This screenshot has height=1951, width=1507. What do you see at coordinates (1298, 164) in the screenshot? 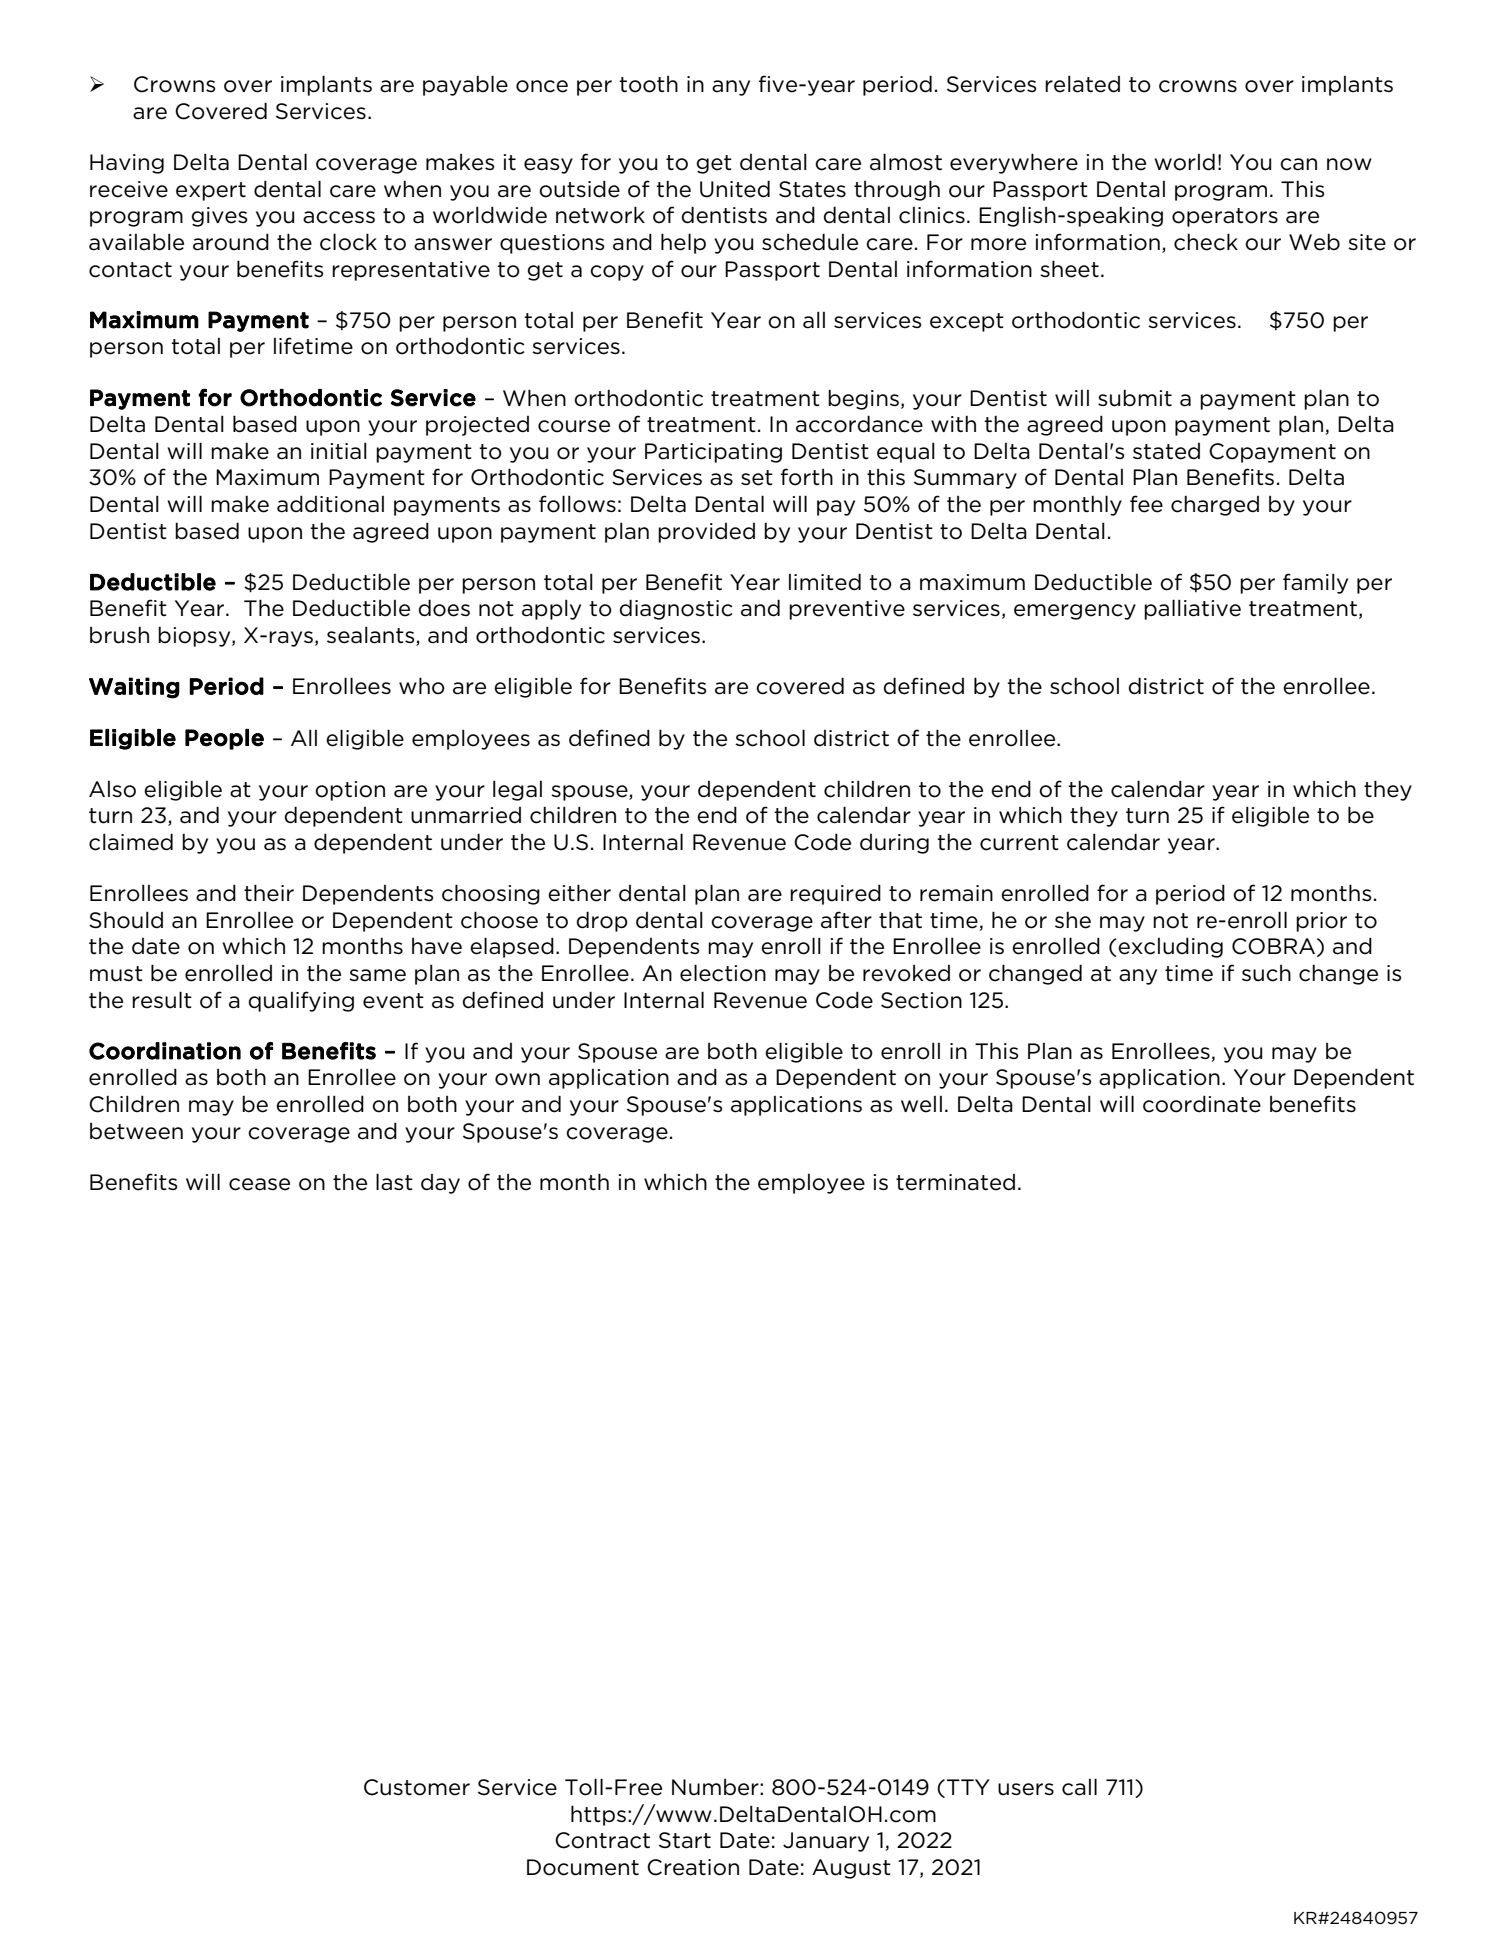
I see `can` at bounding box center [1298, 164].
